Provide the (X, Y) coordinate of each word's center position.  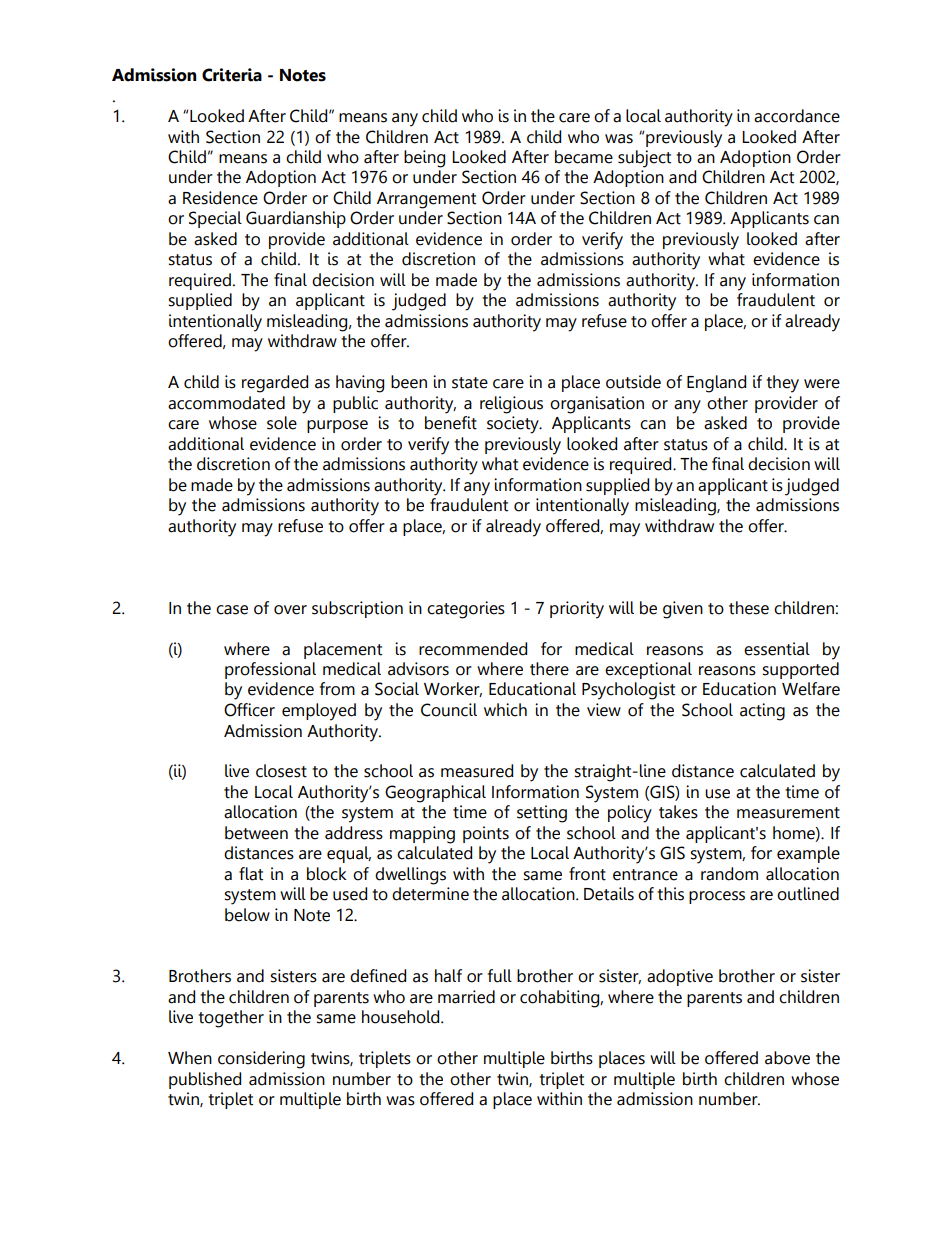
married (466, 997)
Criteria (232, 75)
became (584, 157)
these (749, 608)
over (290, 610)
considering (261, 1060)
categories (466, 610)
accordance (797, 116)
